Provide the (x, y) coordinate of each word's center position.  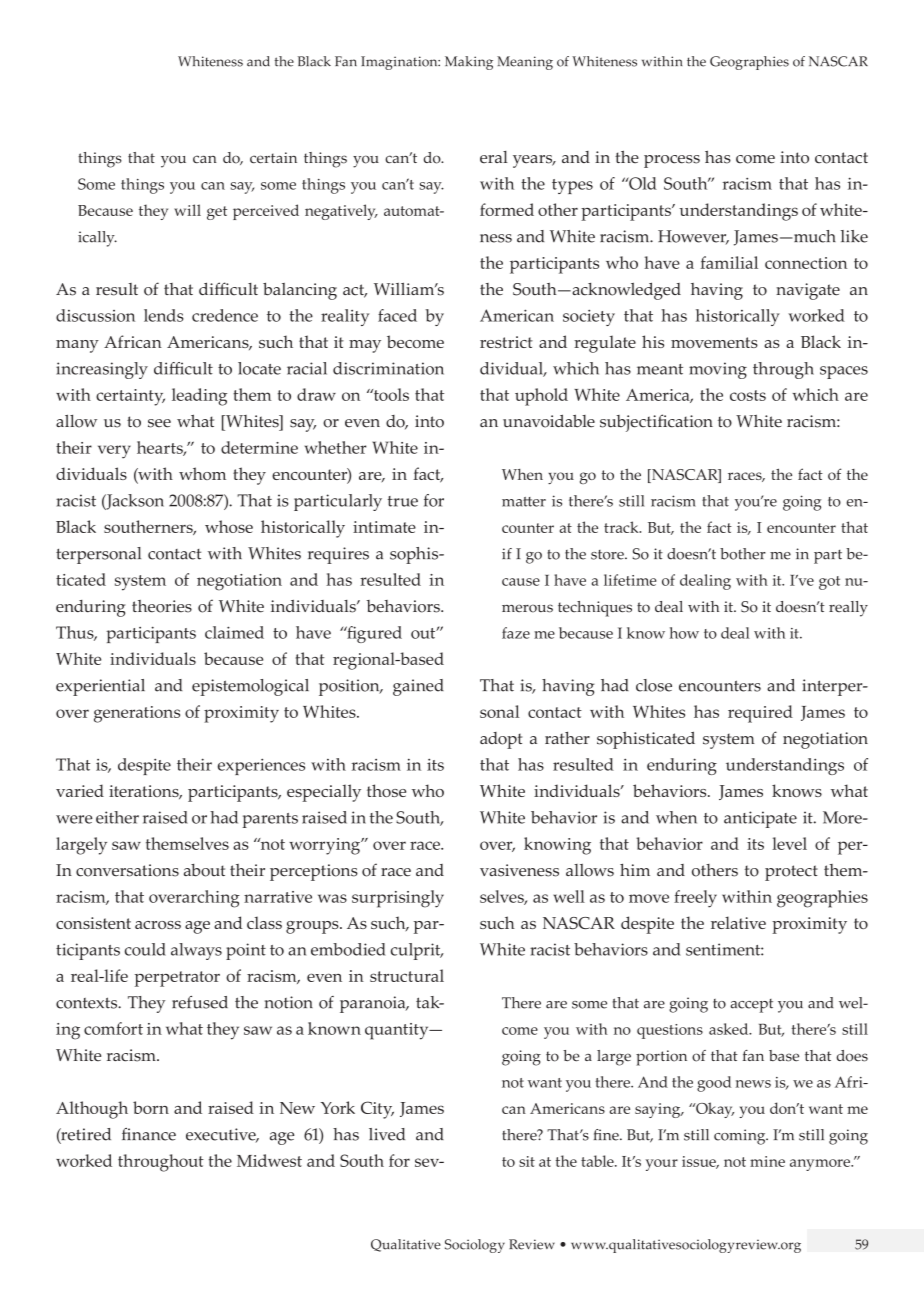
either (117, 817)
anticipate (760, 819)
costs (748, 395)
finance (149, 1134)
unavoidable (549, 421)
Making (469, 63)
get (217, 213)
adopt (501, 740)
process (672, 161)
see (159, 423)
